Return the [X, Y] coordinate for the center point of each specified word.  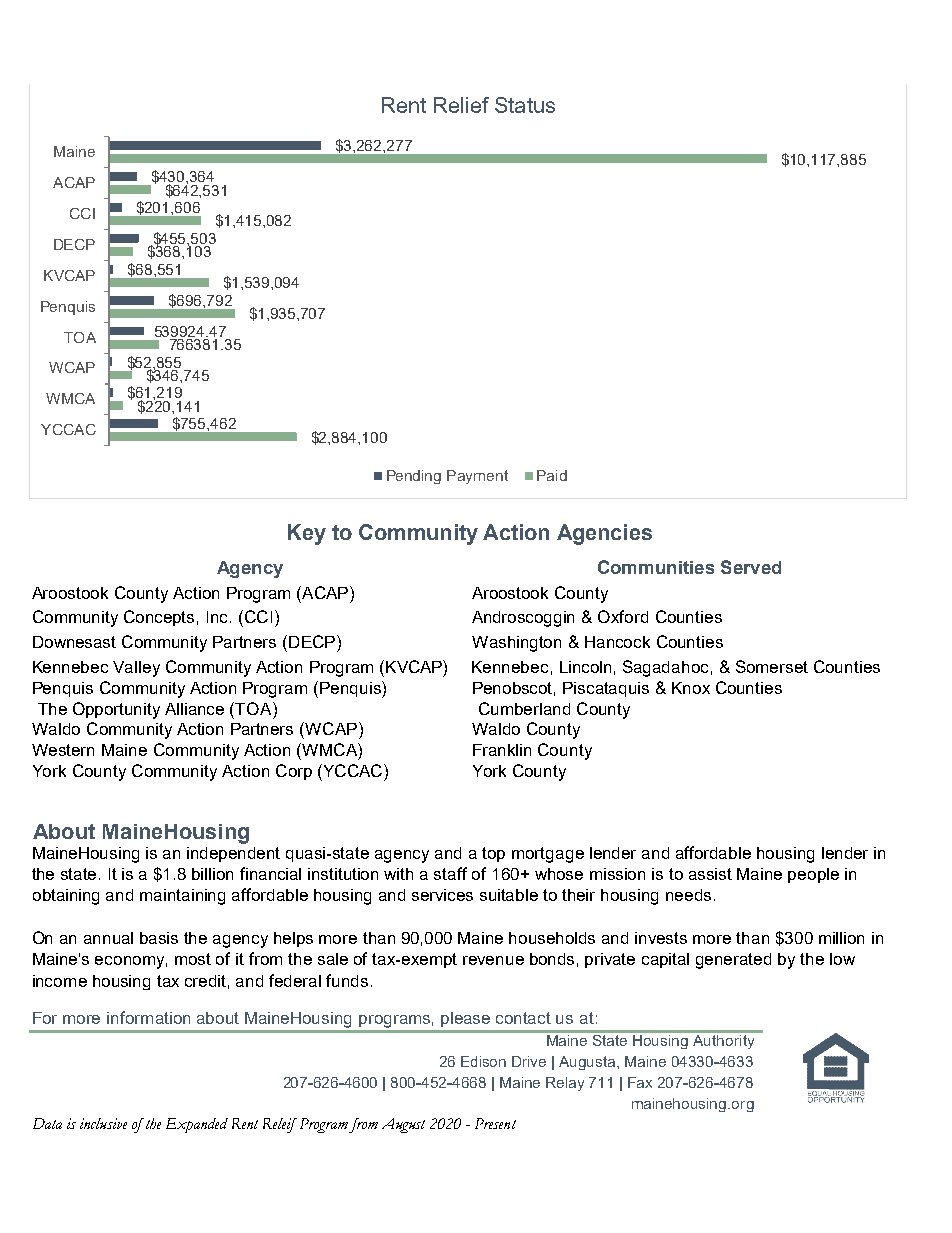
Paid [552, 475]
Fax [640, 1082]
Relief [461, 105]
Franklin [502, 750]
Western [63, 750]
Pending [414, 477]
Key [307, 534]
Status [525, 105]
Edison [483, 1061]
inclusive [103, 1123]
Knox [691, 688]
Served [751, 567]
